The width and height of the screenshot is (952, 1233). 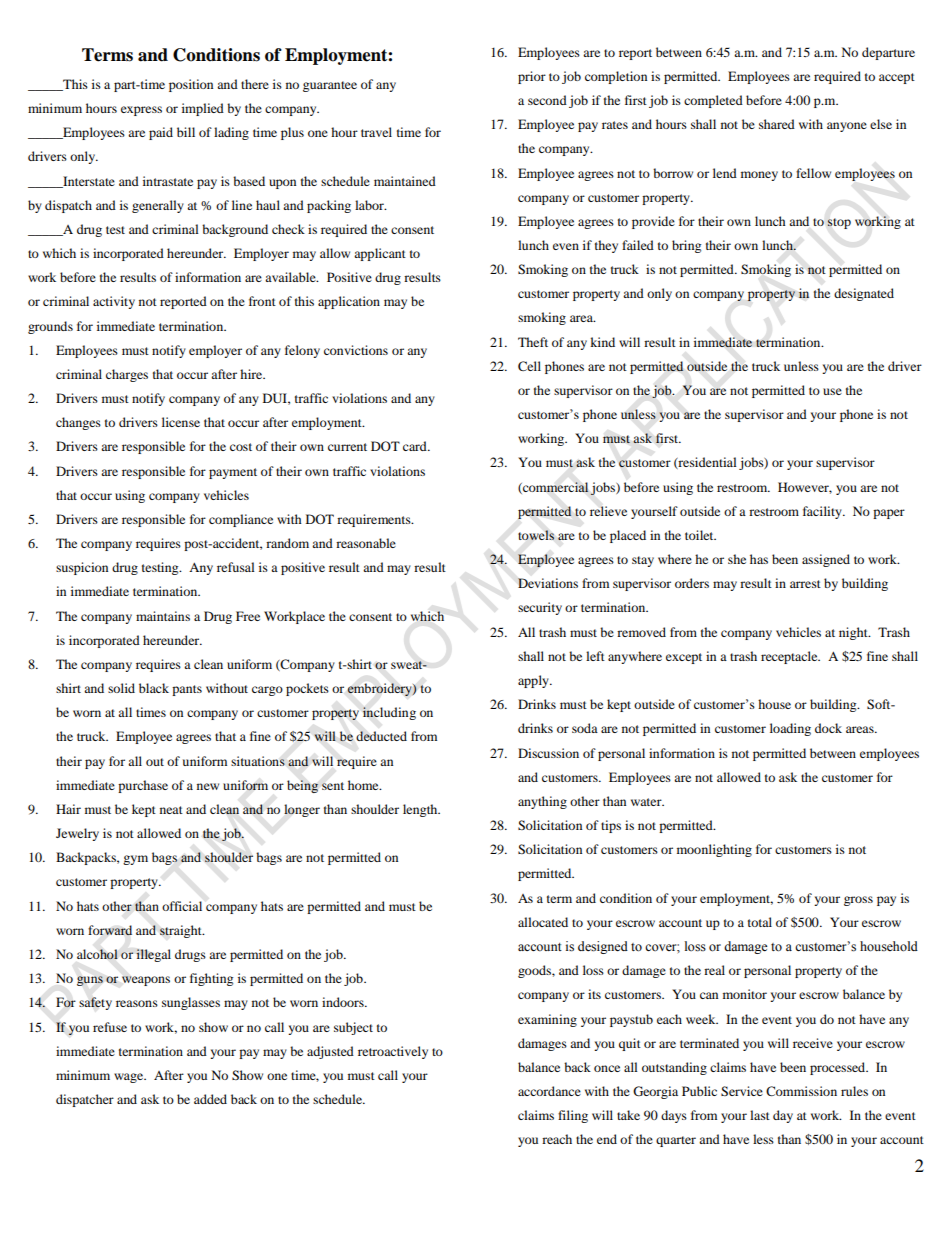 I want to click on Theft, so click(x=533, y=342).
